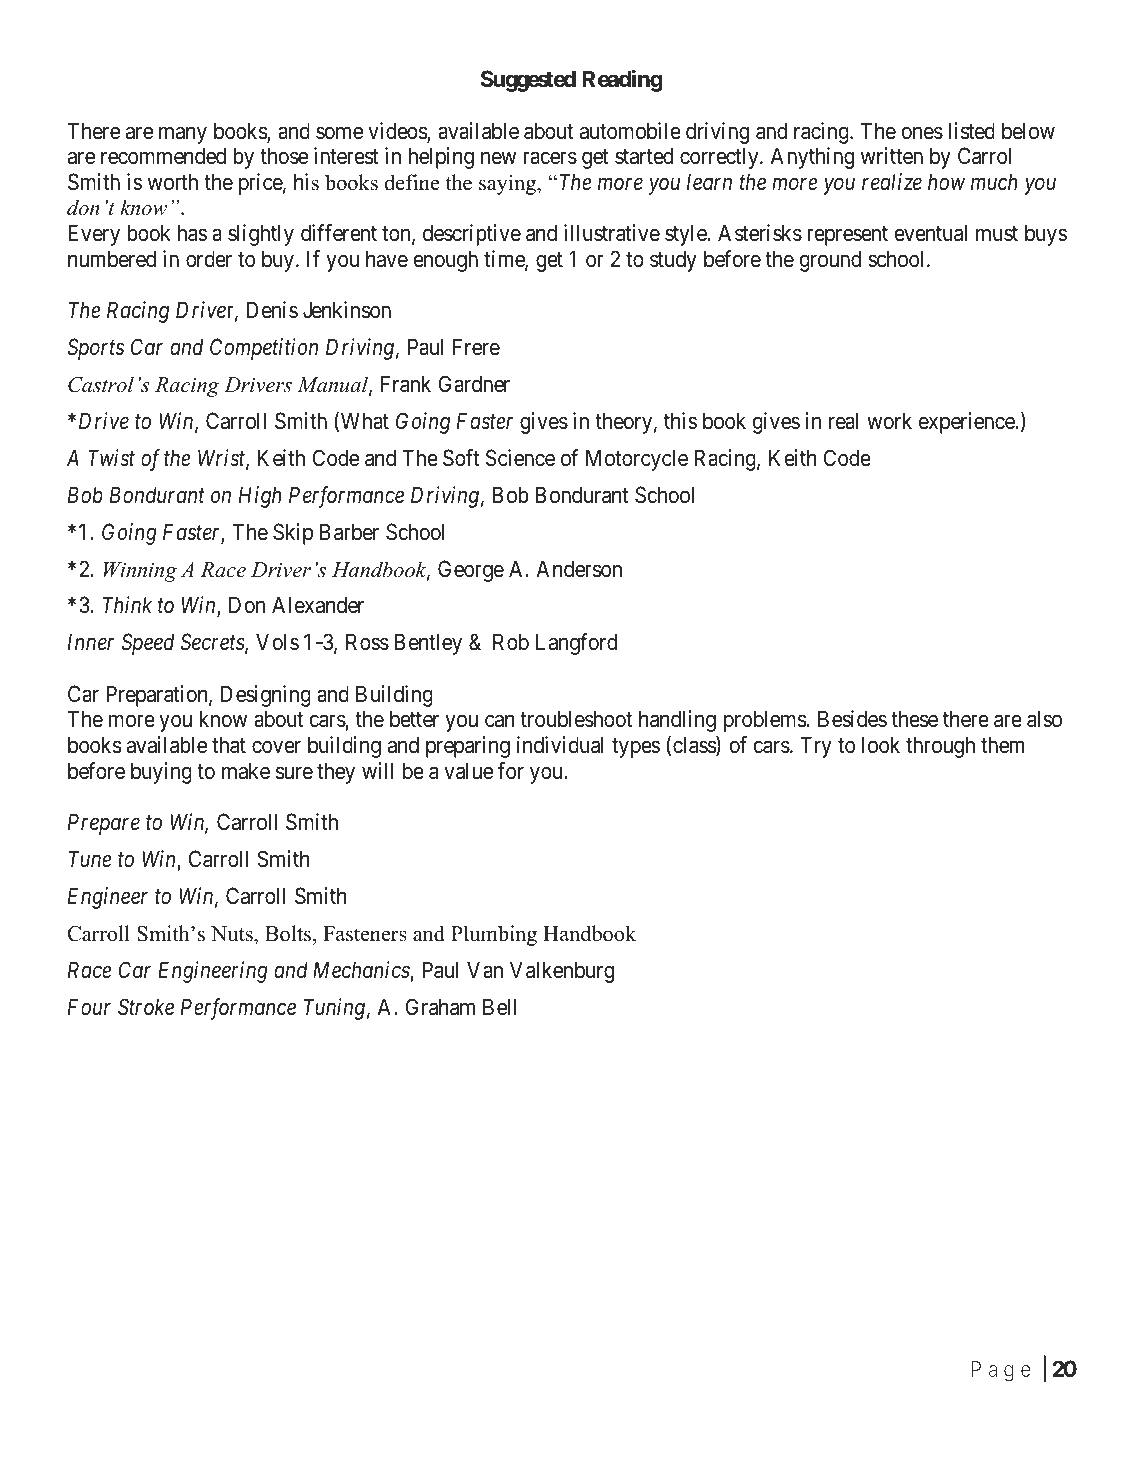 The image size is (1140, 1475). Describe the element at coordinates (562, 972) in the image. I see `Valkenburg` at that location.
